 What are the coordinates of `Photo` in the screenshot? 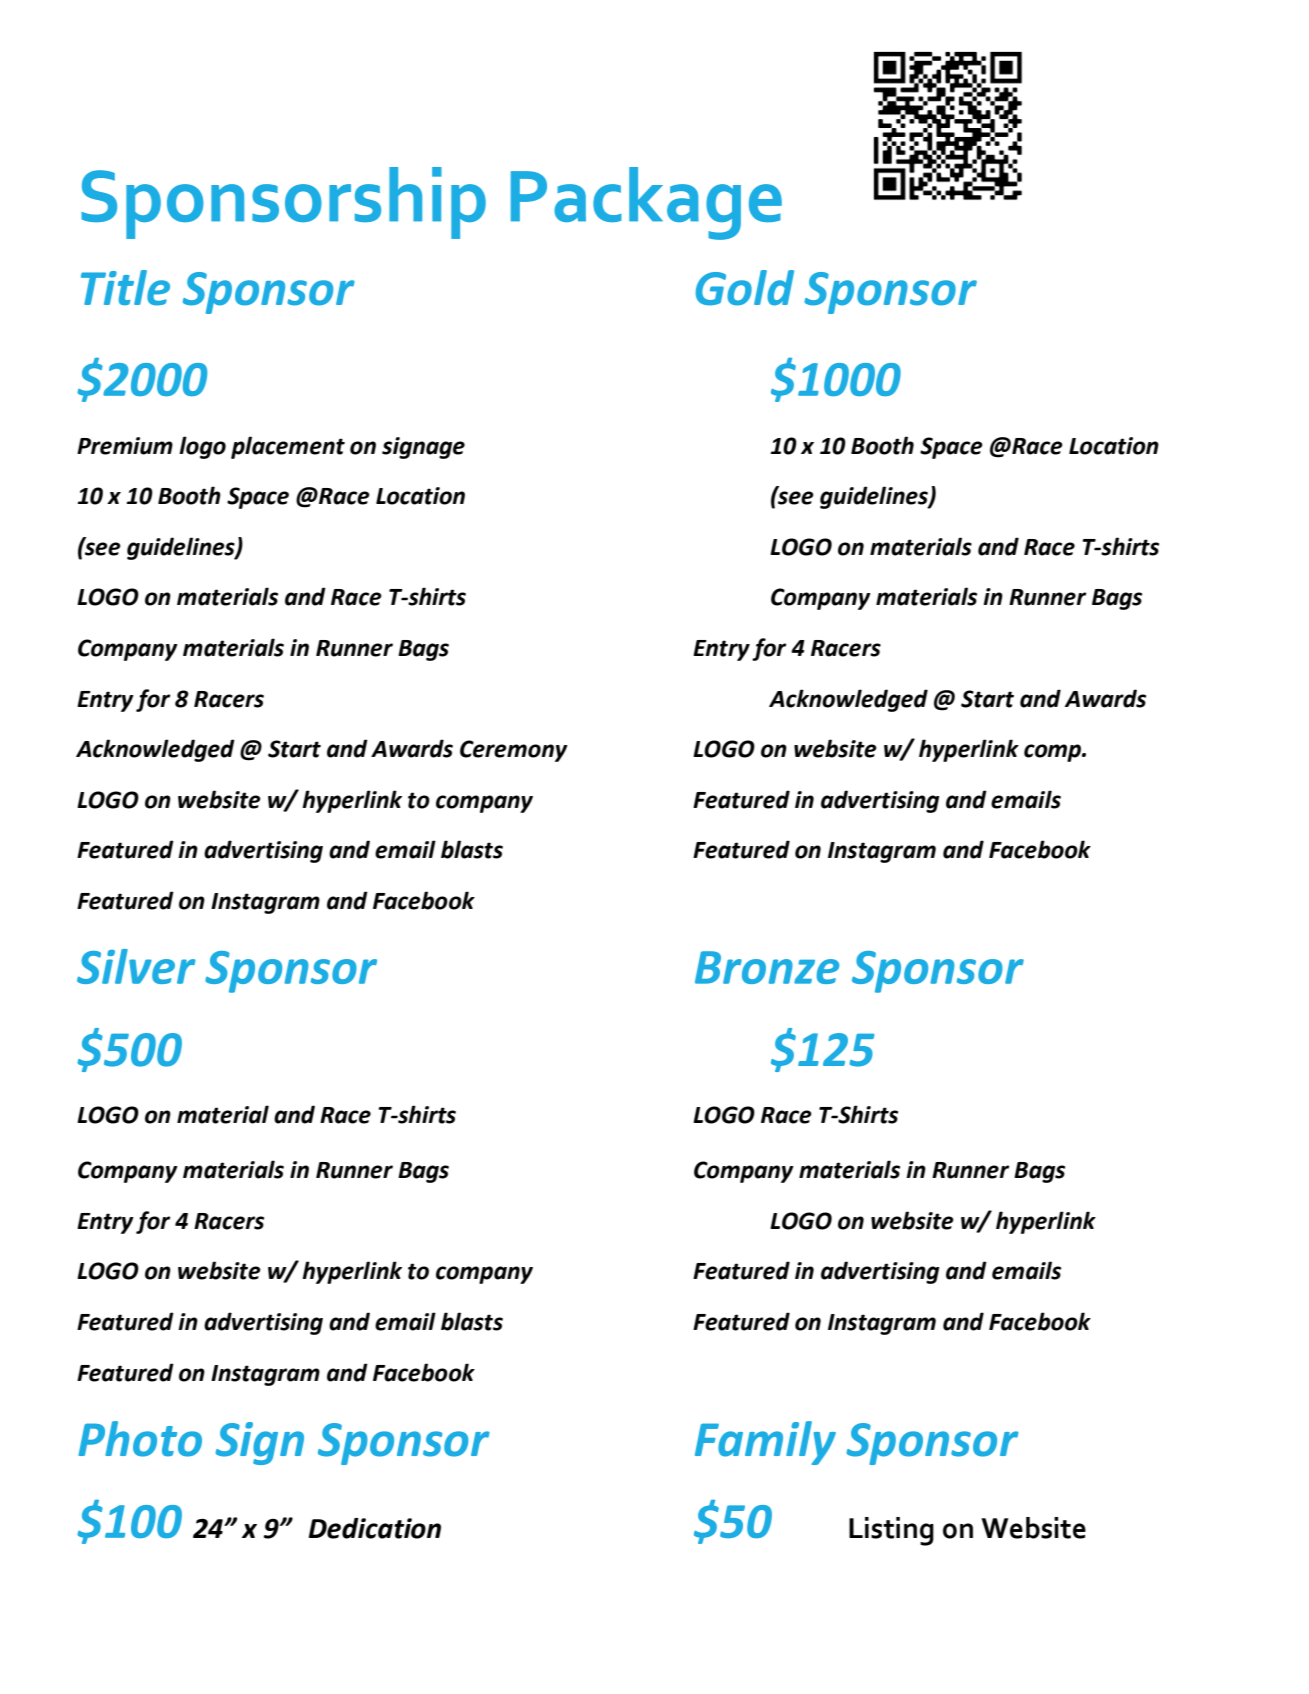 It's located at (140, 1439).
